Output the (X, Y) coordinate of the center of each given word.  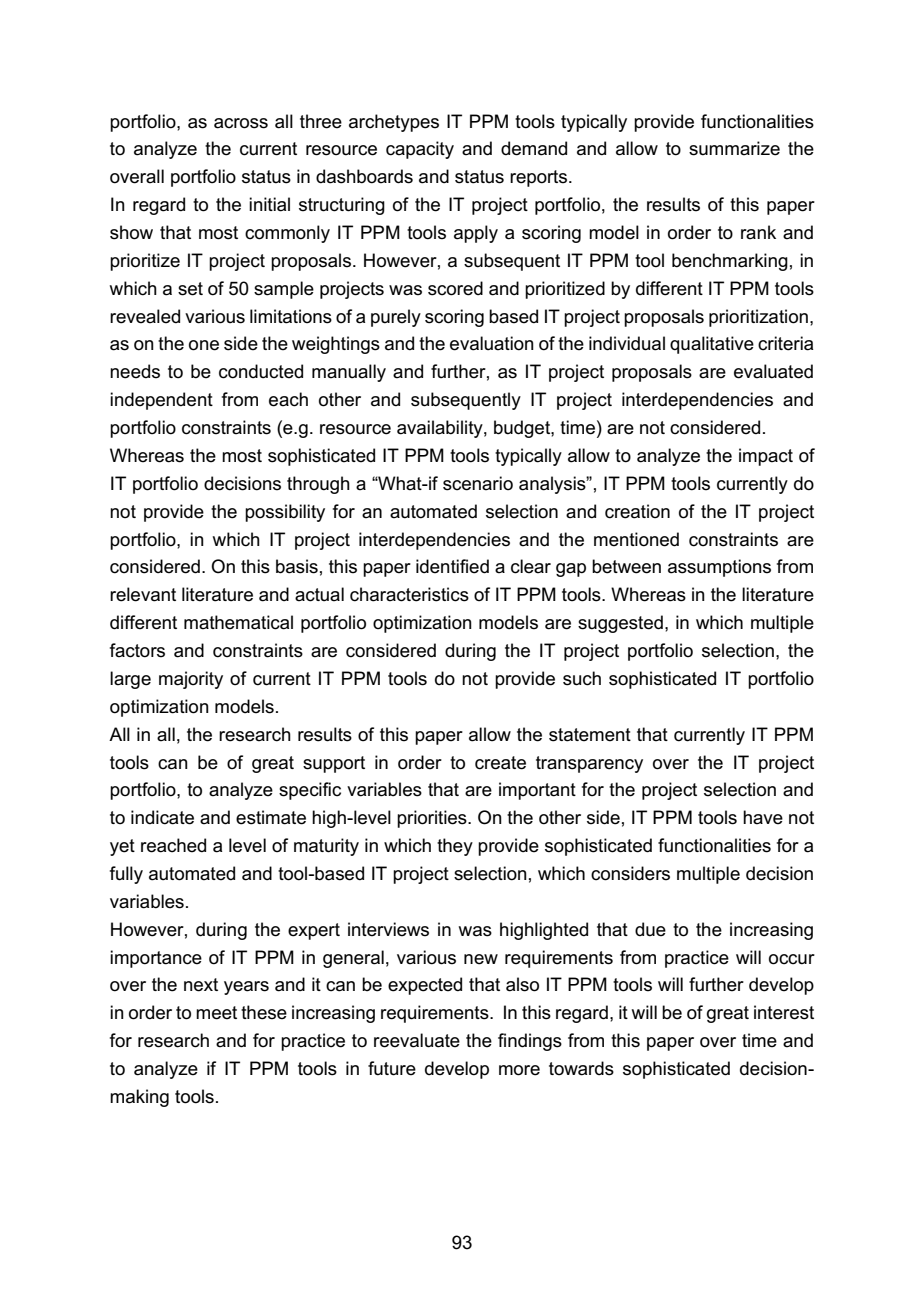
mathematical (238, 622)
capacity (420, 150)
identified (452, 566)
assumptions (719, 568)
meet (216, 1013)
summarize (734, 148)
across (241, 123)
